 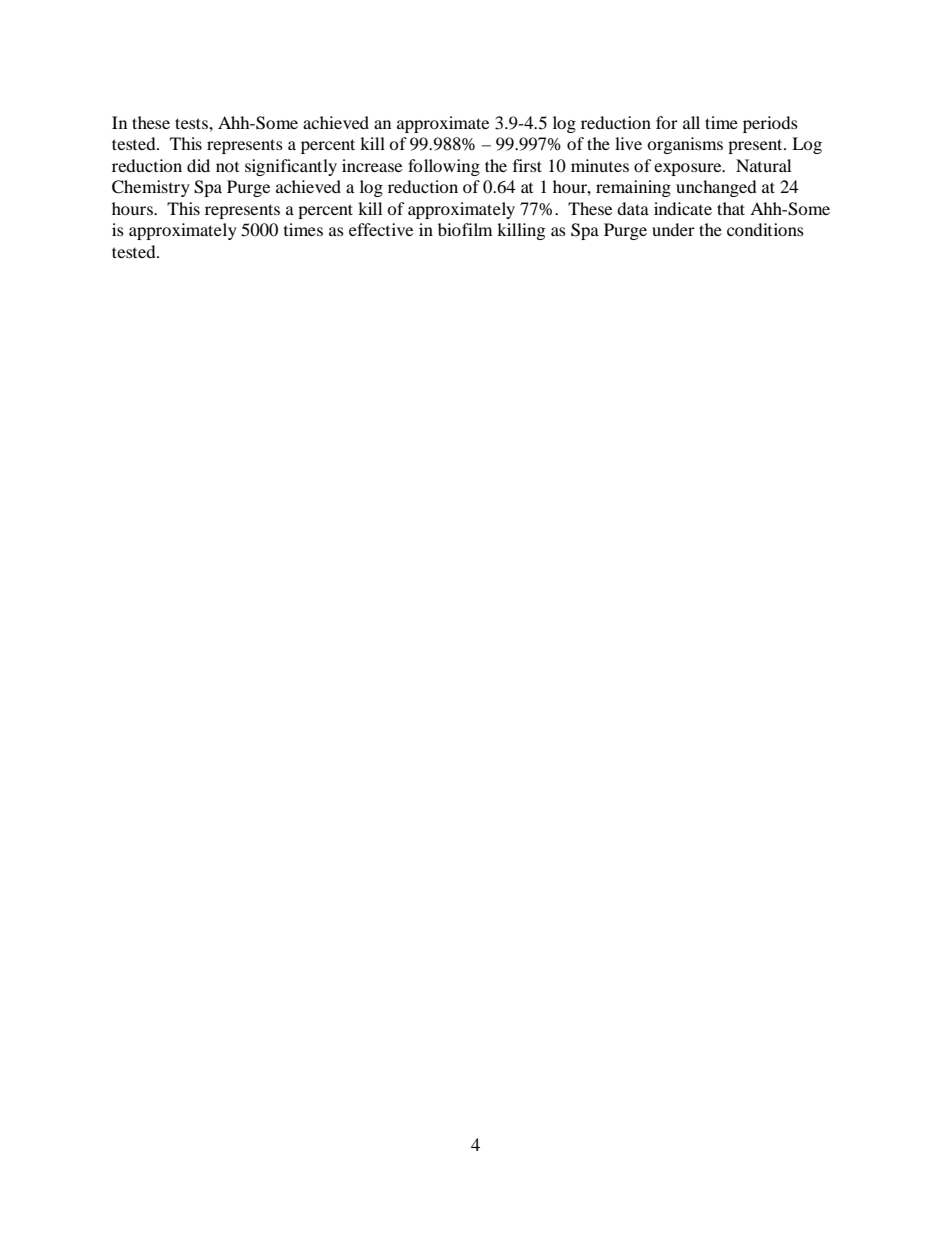 I want to click on periods, so click(x=770, y=124).
